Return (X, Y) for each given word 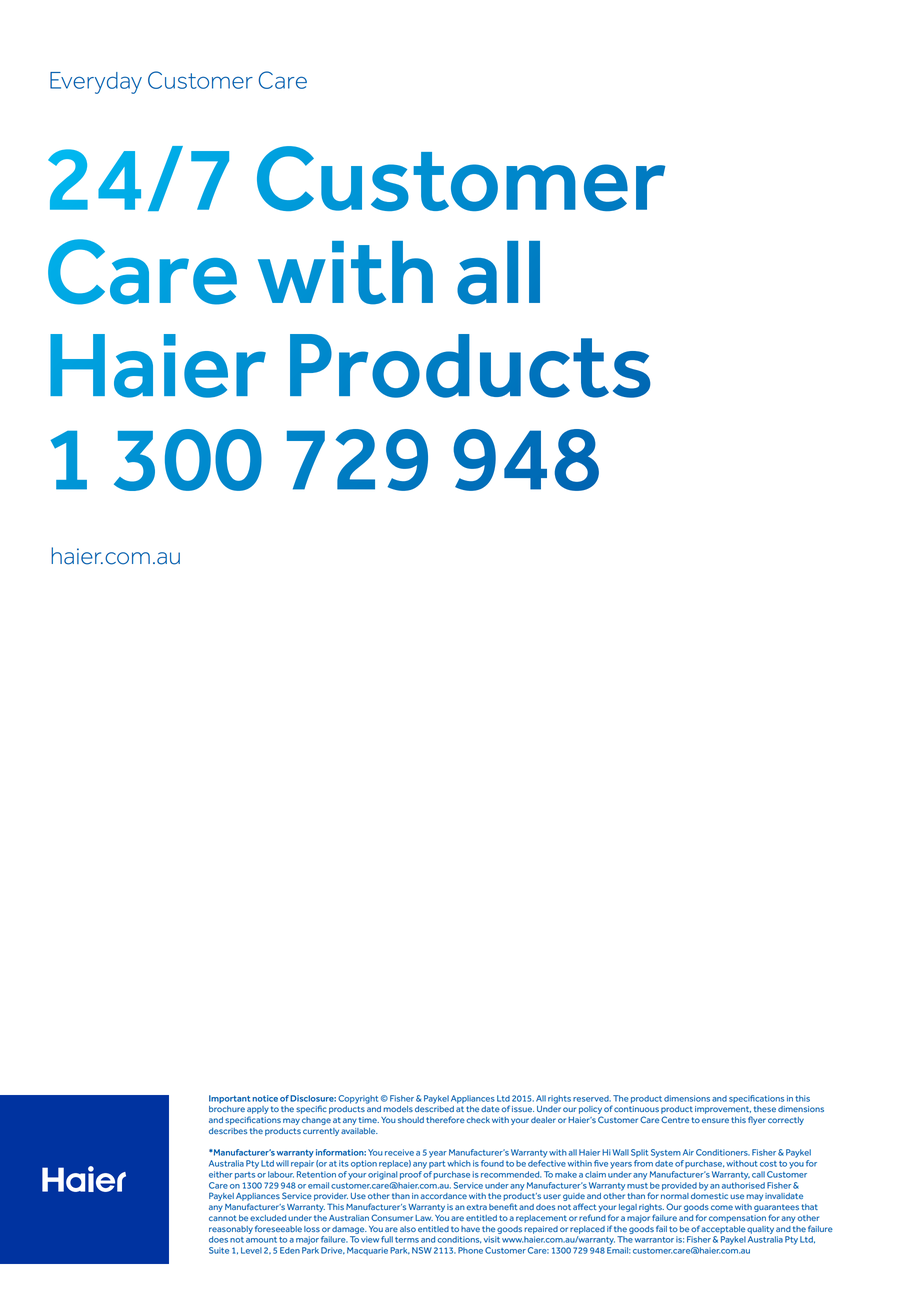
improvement (723, 1110)
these (765, 1109)
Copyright (358, 1099)
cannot (223, 1218)
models (398, 1109)
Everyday (96, 83)
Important (229, 1099)
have (470, 1229)
